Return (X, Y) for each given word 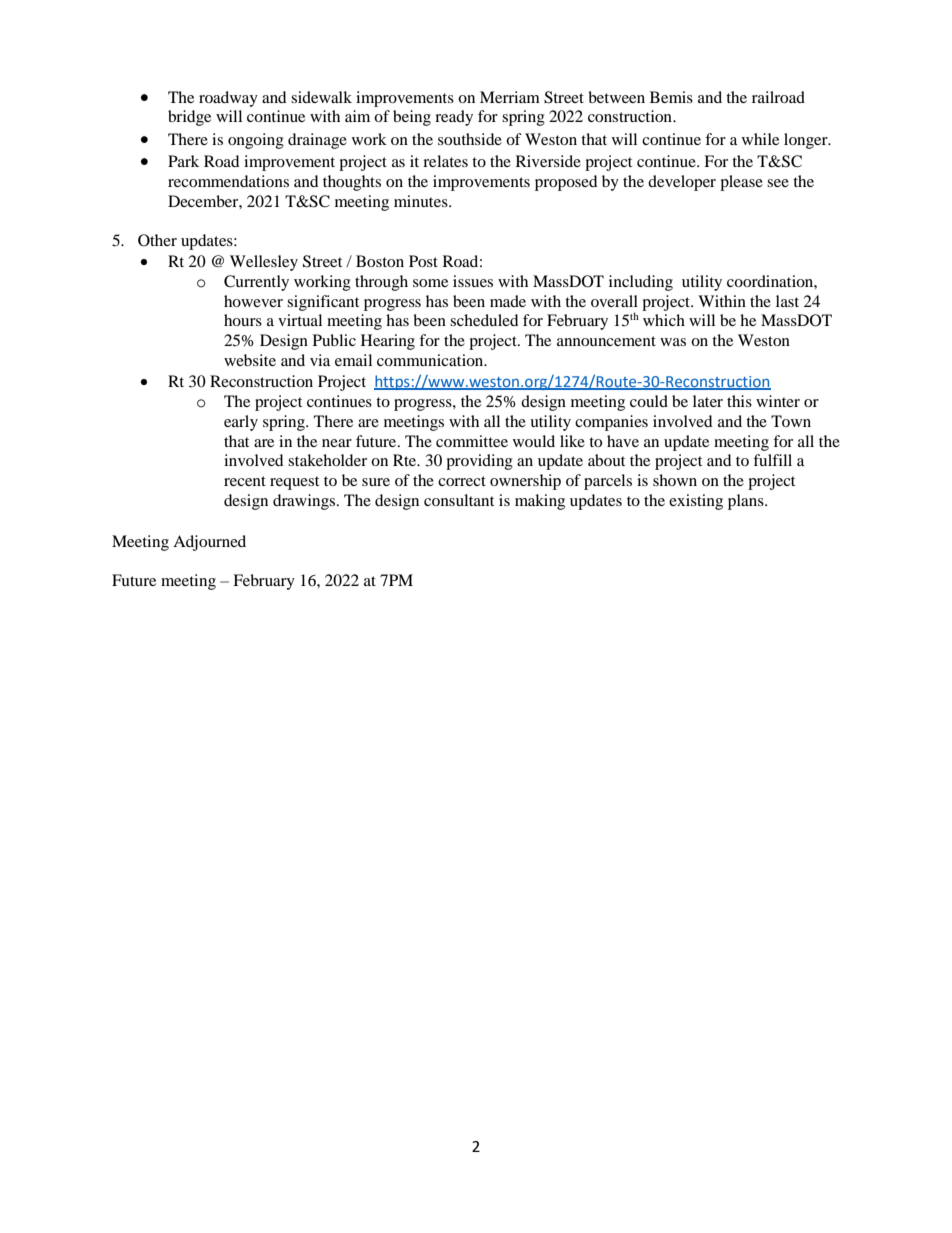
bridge (189, 118)
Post (423, 261)
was (673, 342)
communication (431, 360)
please (741, 183)
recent (245, 481)
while (760, 139)
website (250, 360)
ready (454, 118)
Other (157, 240)
